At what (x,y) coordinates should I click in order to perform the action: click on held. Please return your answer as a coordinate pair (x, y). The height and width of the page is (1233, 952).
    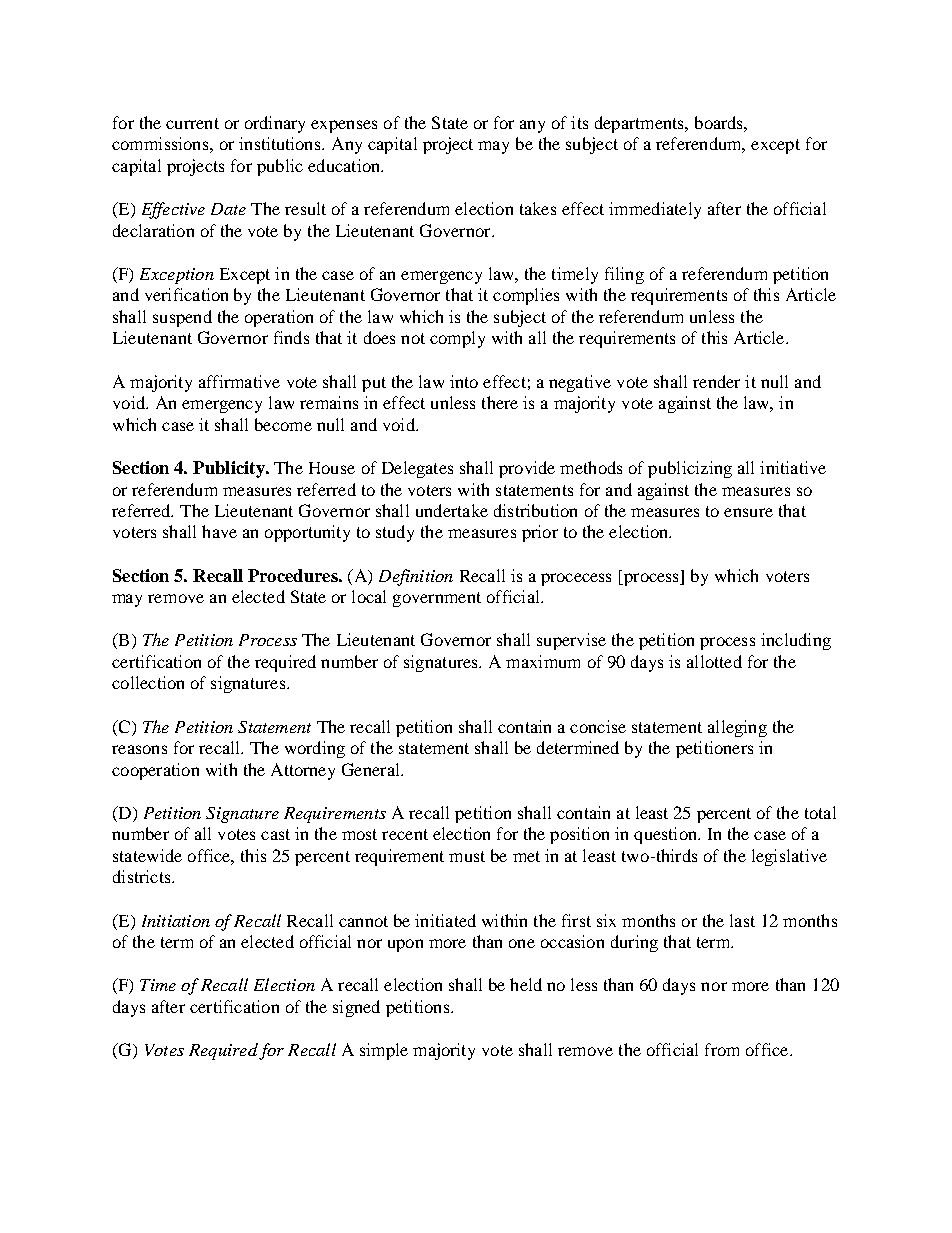
    Looking at the image, I should click on (526, 984).
